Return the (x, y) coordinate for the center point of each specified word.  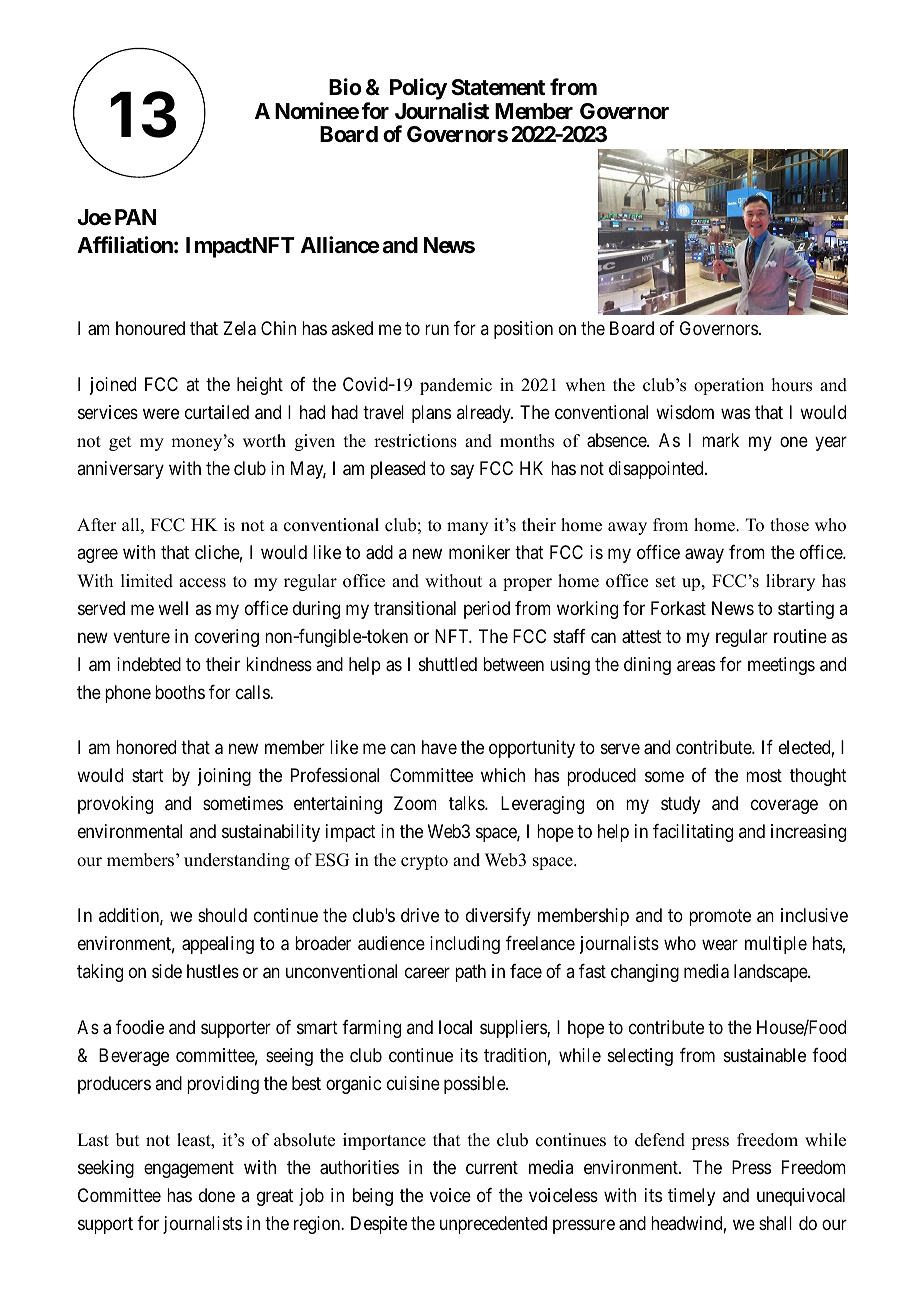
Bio (345, 86)
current (492, 1167)
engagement (189, 1169)
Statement (498, 87)
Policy (418, 89)
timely (691, 1197)
